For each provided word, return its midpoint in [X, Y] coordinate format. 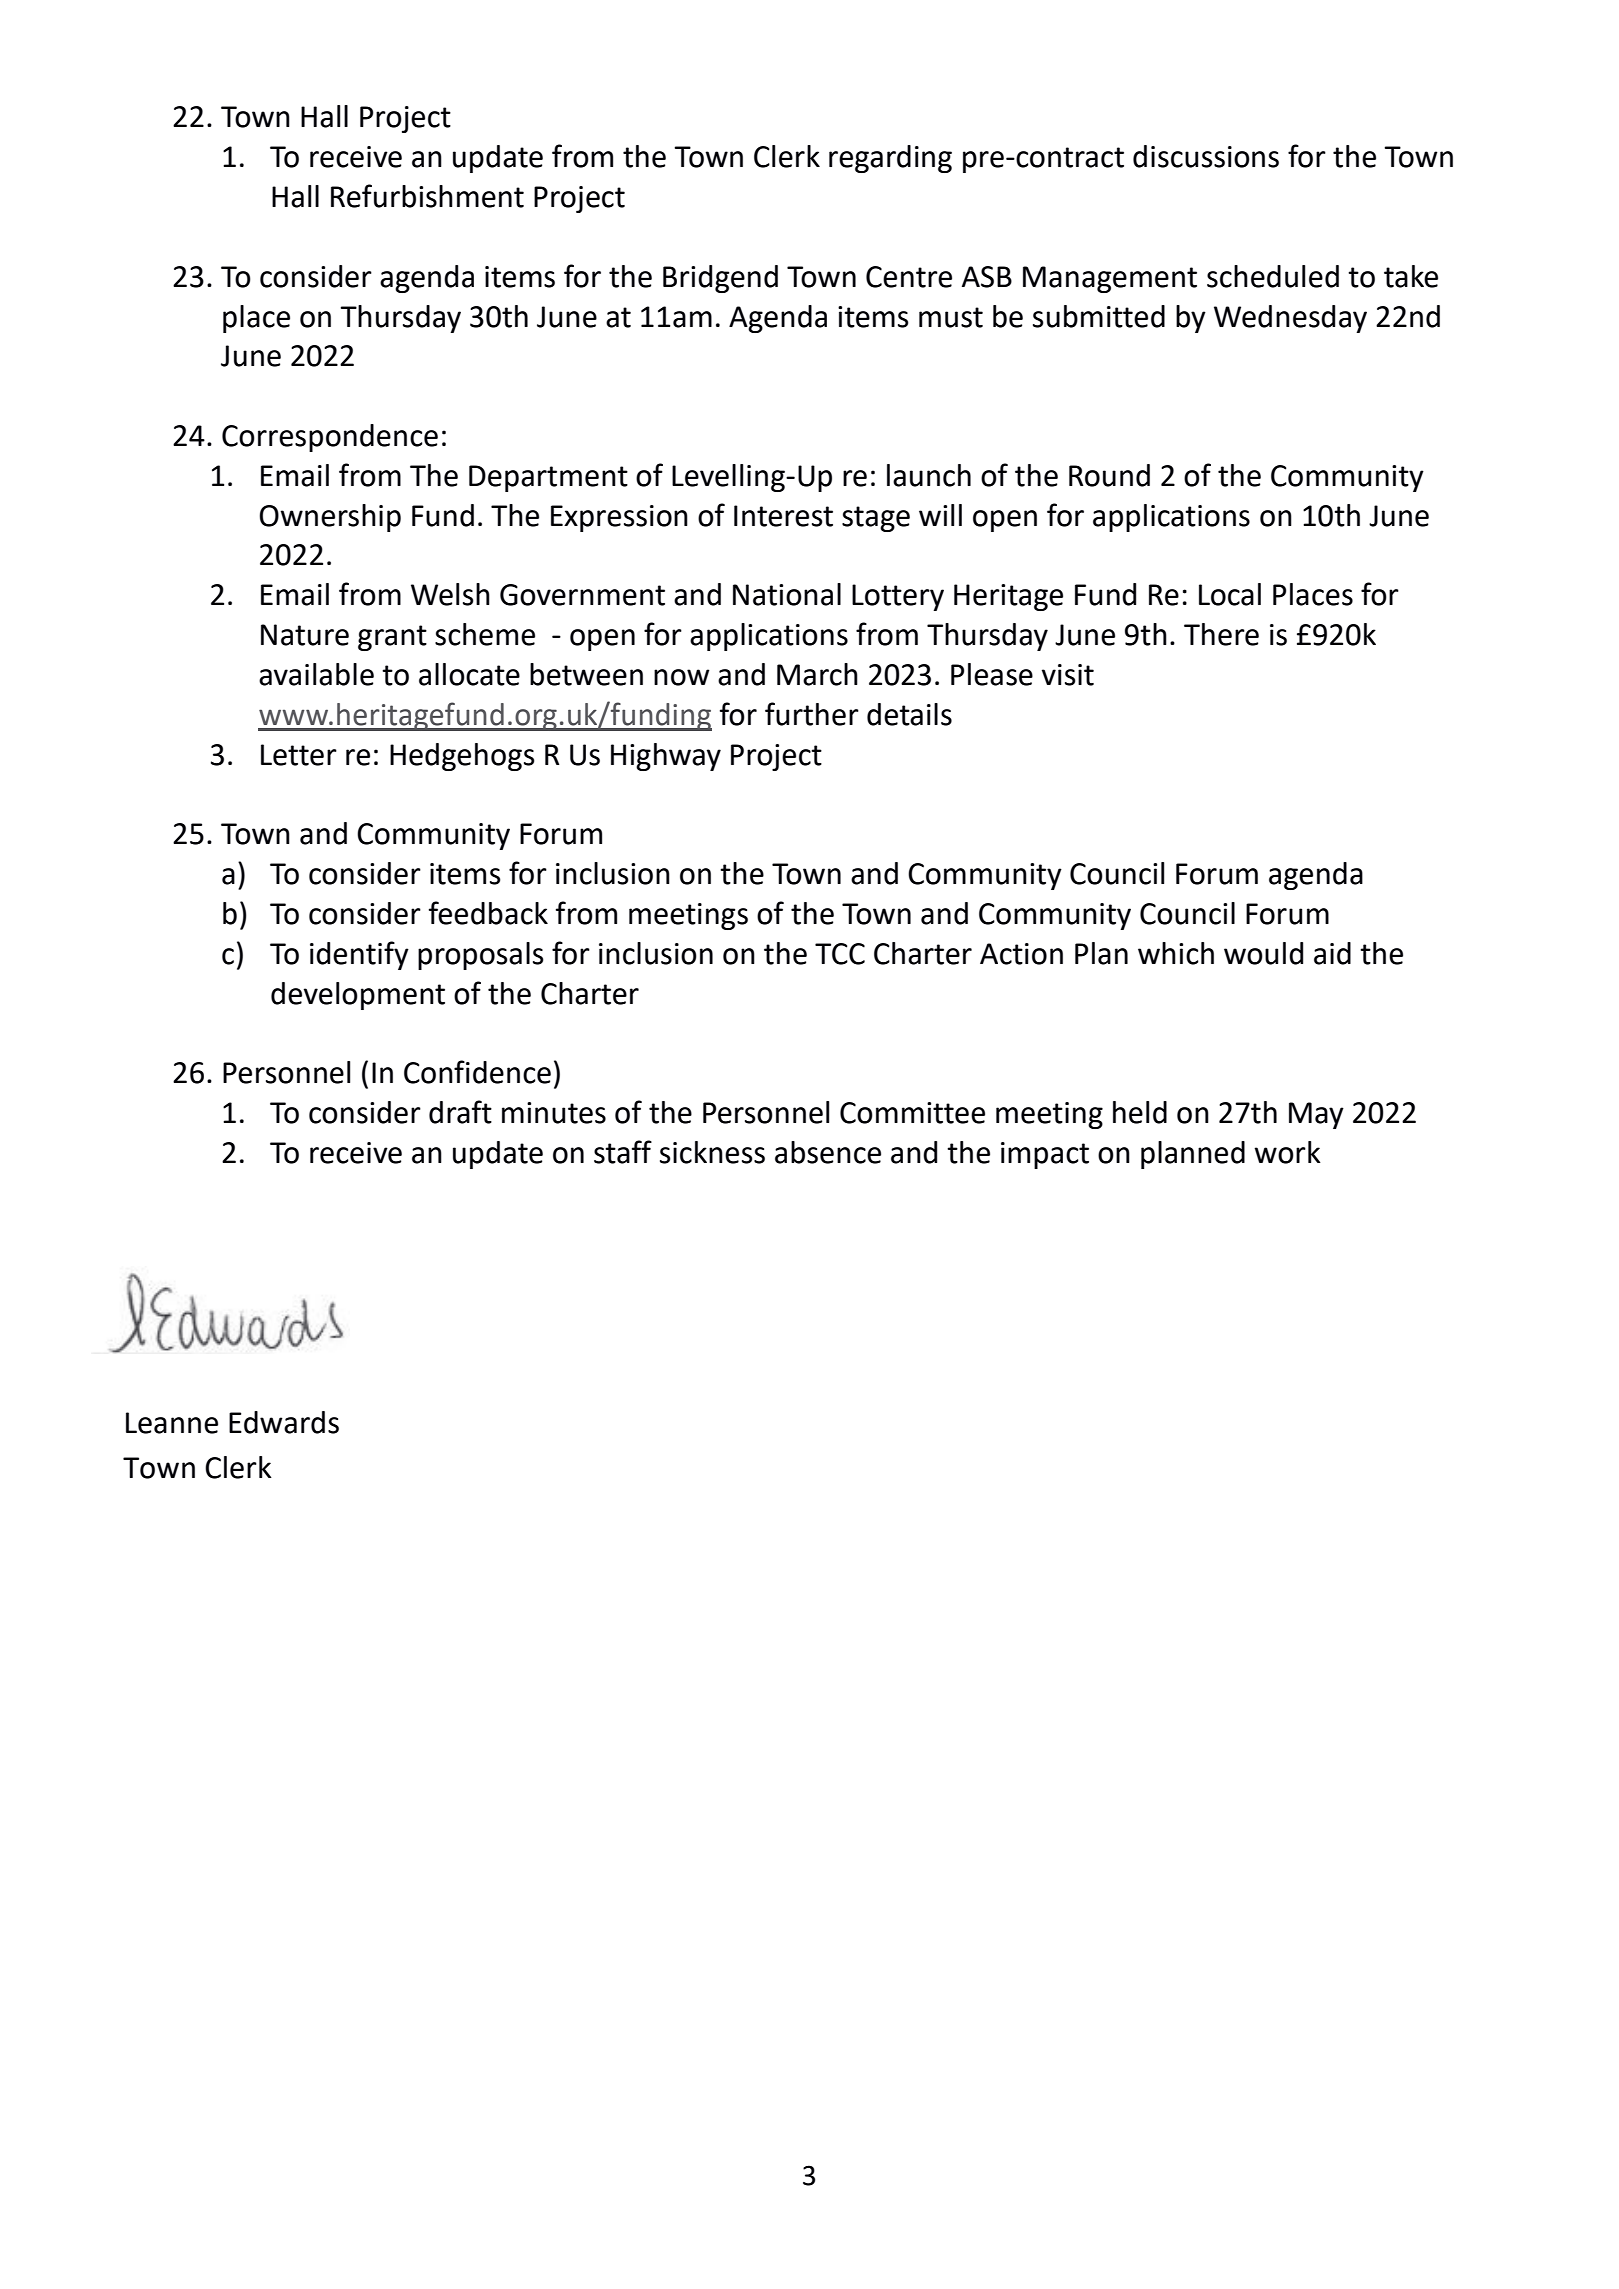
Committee [912, 1113]
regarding [890, 159]
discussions [1206, 156]
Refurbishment [427, 196]
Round [1109, 475]
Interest [783, 516]
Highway [666, 757]
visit [1068, 675]
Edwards [284, 1422]
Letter [299, 755]
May [1316, 1115]
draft [460, 1112]
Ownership [330, 518]
